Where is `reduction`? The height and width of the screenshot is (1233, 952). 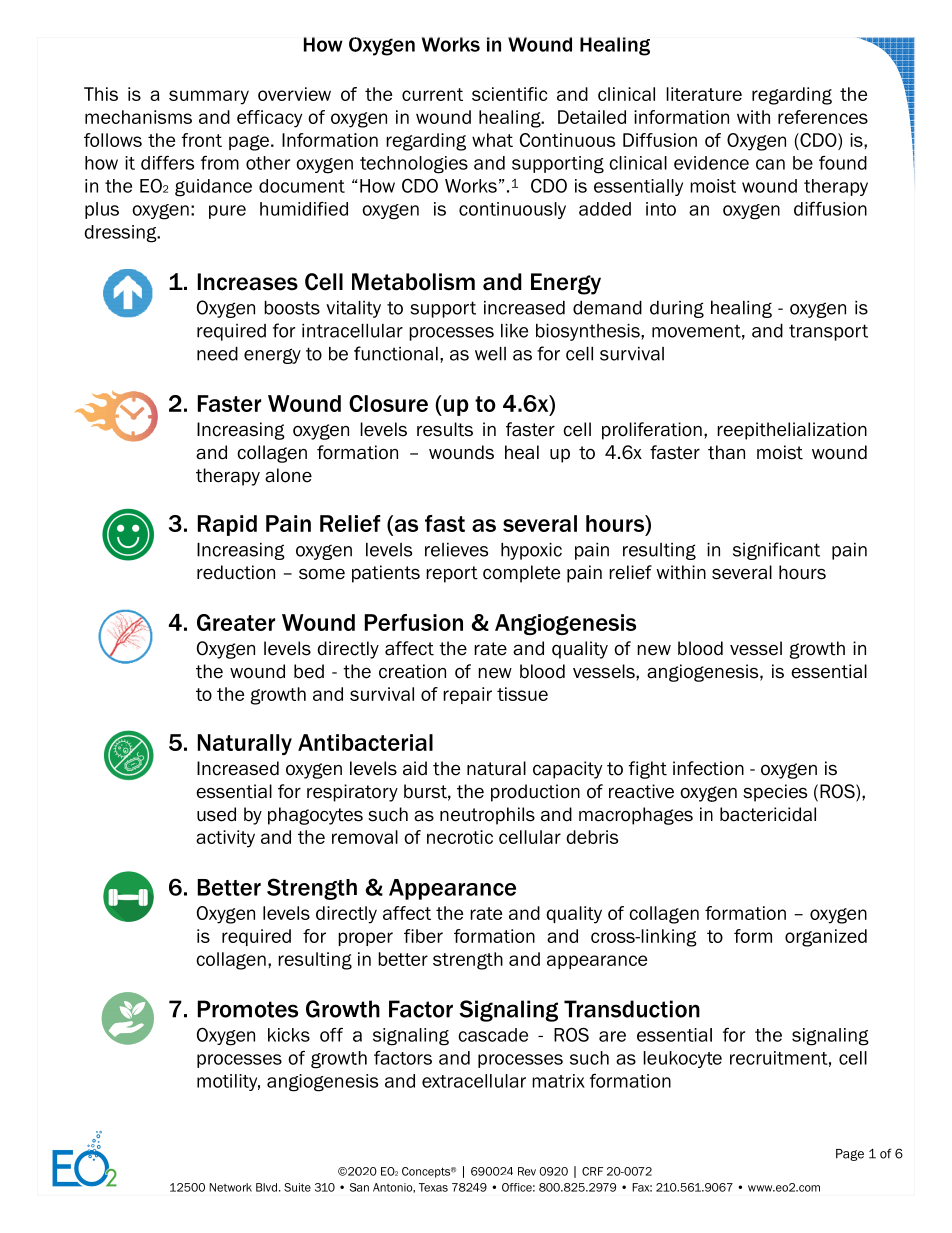
reduction is located at coordinates (236, 572).
